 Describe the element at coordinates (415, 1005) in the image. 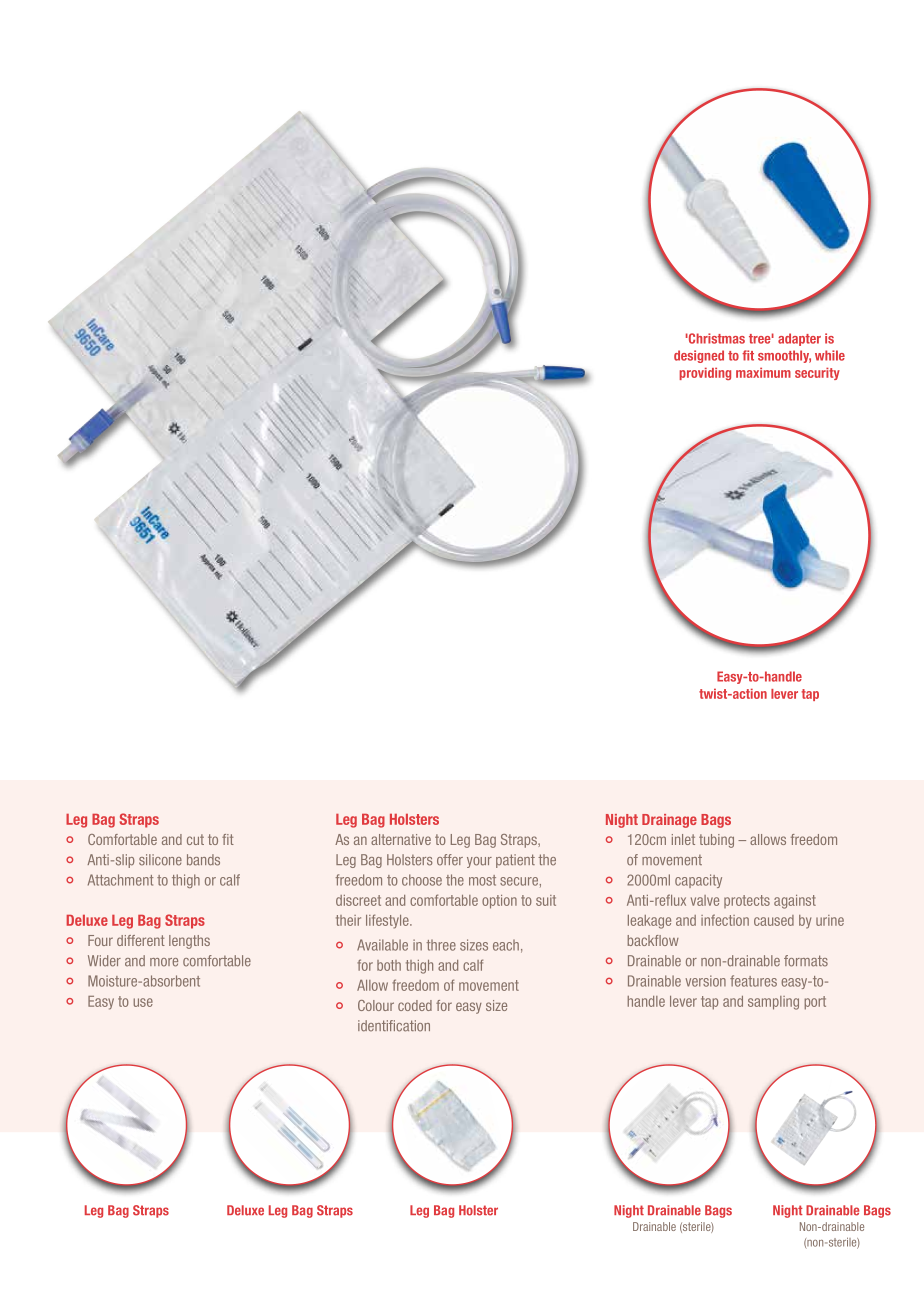

I see `coded` at that location.
